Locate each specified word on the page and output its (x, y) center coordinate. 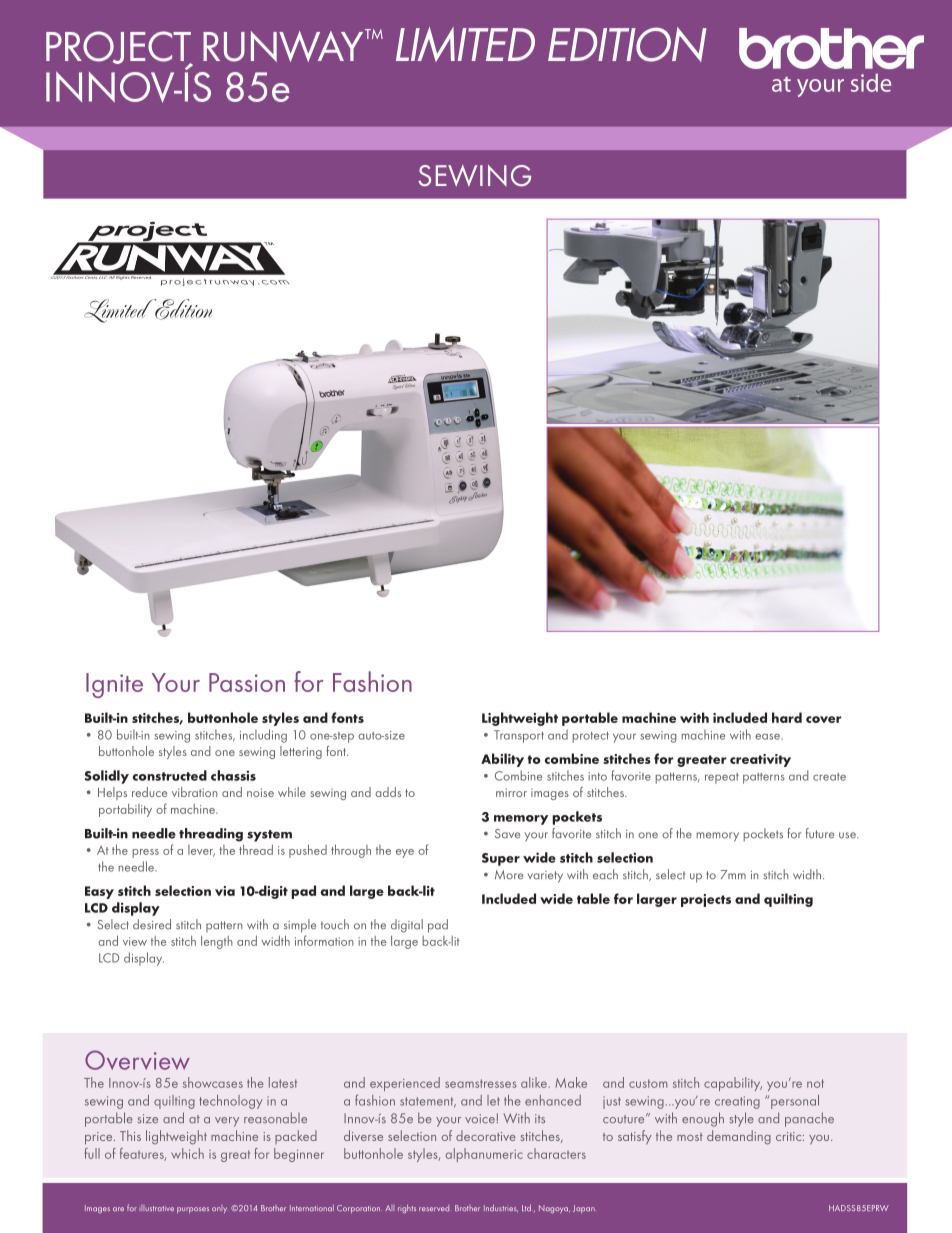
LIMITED (465, 44)
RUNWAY (284, 45)
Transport (519, 736)
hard (787, 717)
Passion (247, 682)
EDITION (627, 44)
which (187, 1153)
